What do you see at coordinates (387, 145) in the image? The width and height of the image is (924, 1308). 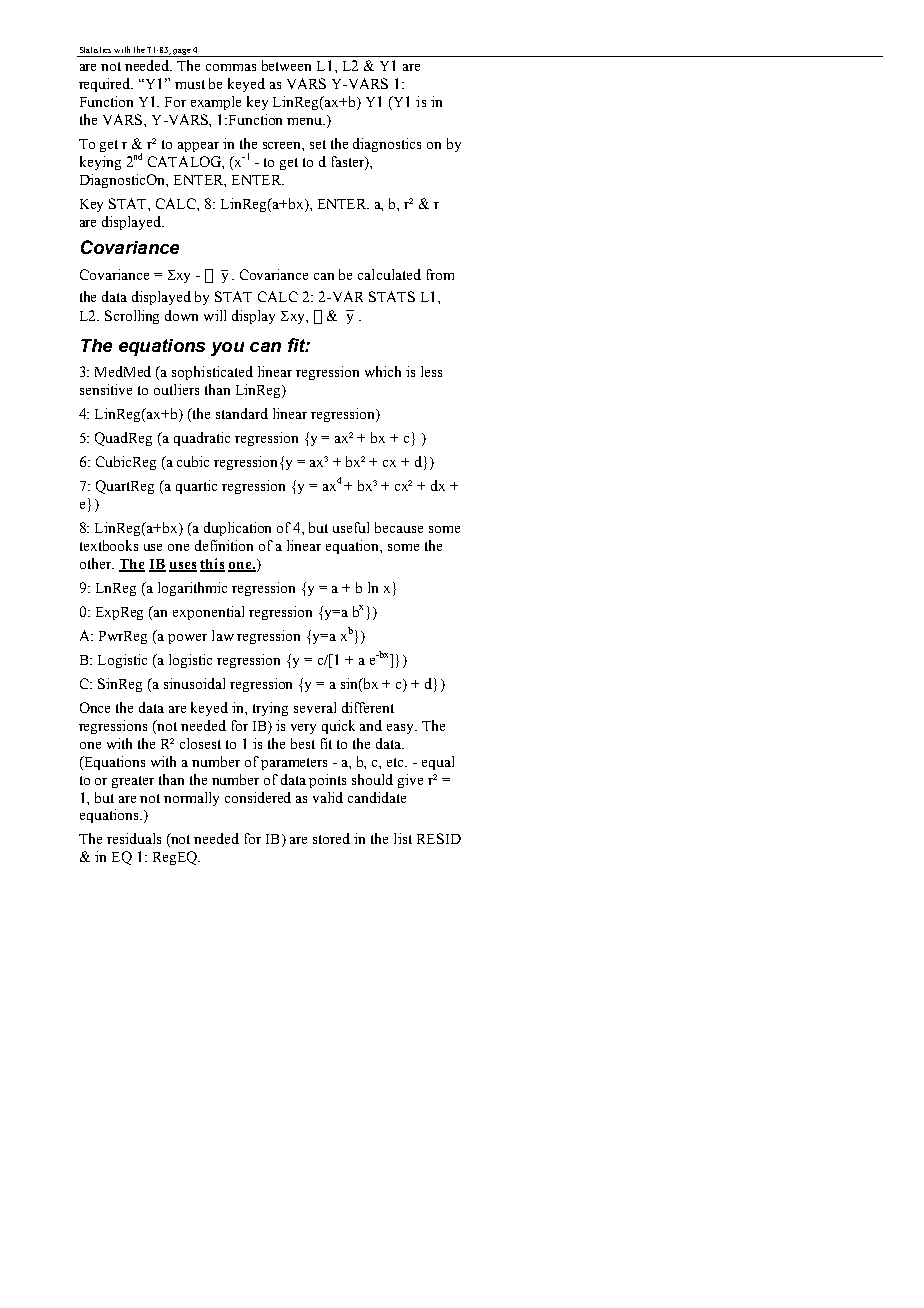 I see `diagnostics` at bounding box center [387, 145].
